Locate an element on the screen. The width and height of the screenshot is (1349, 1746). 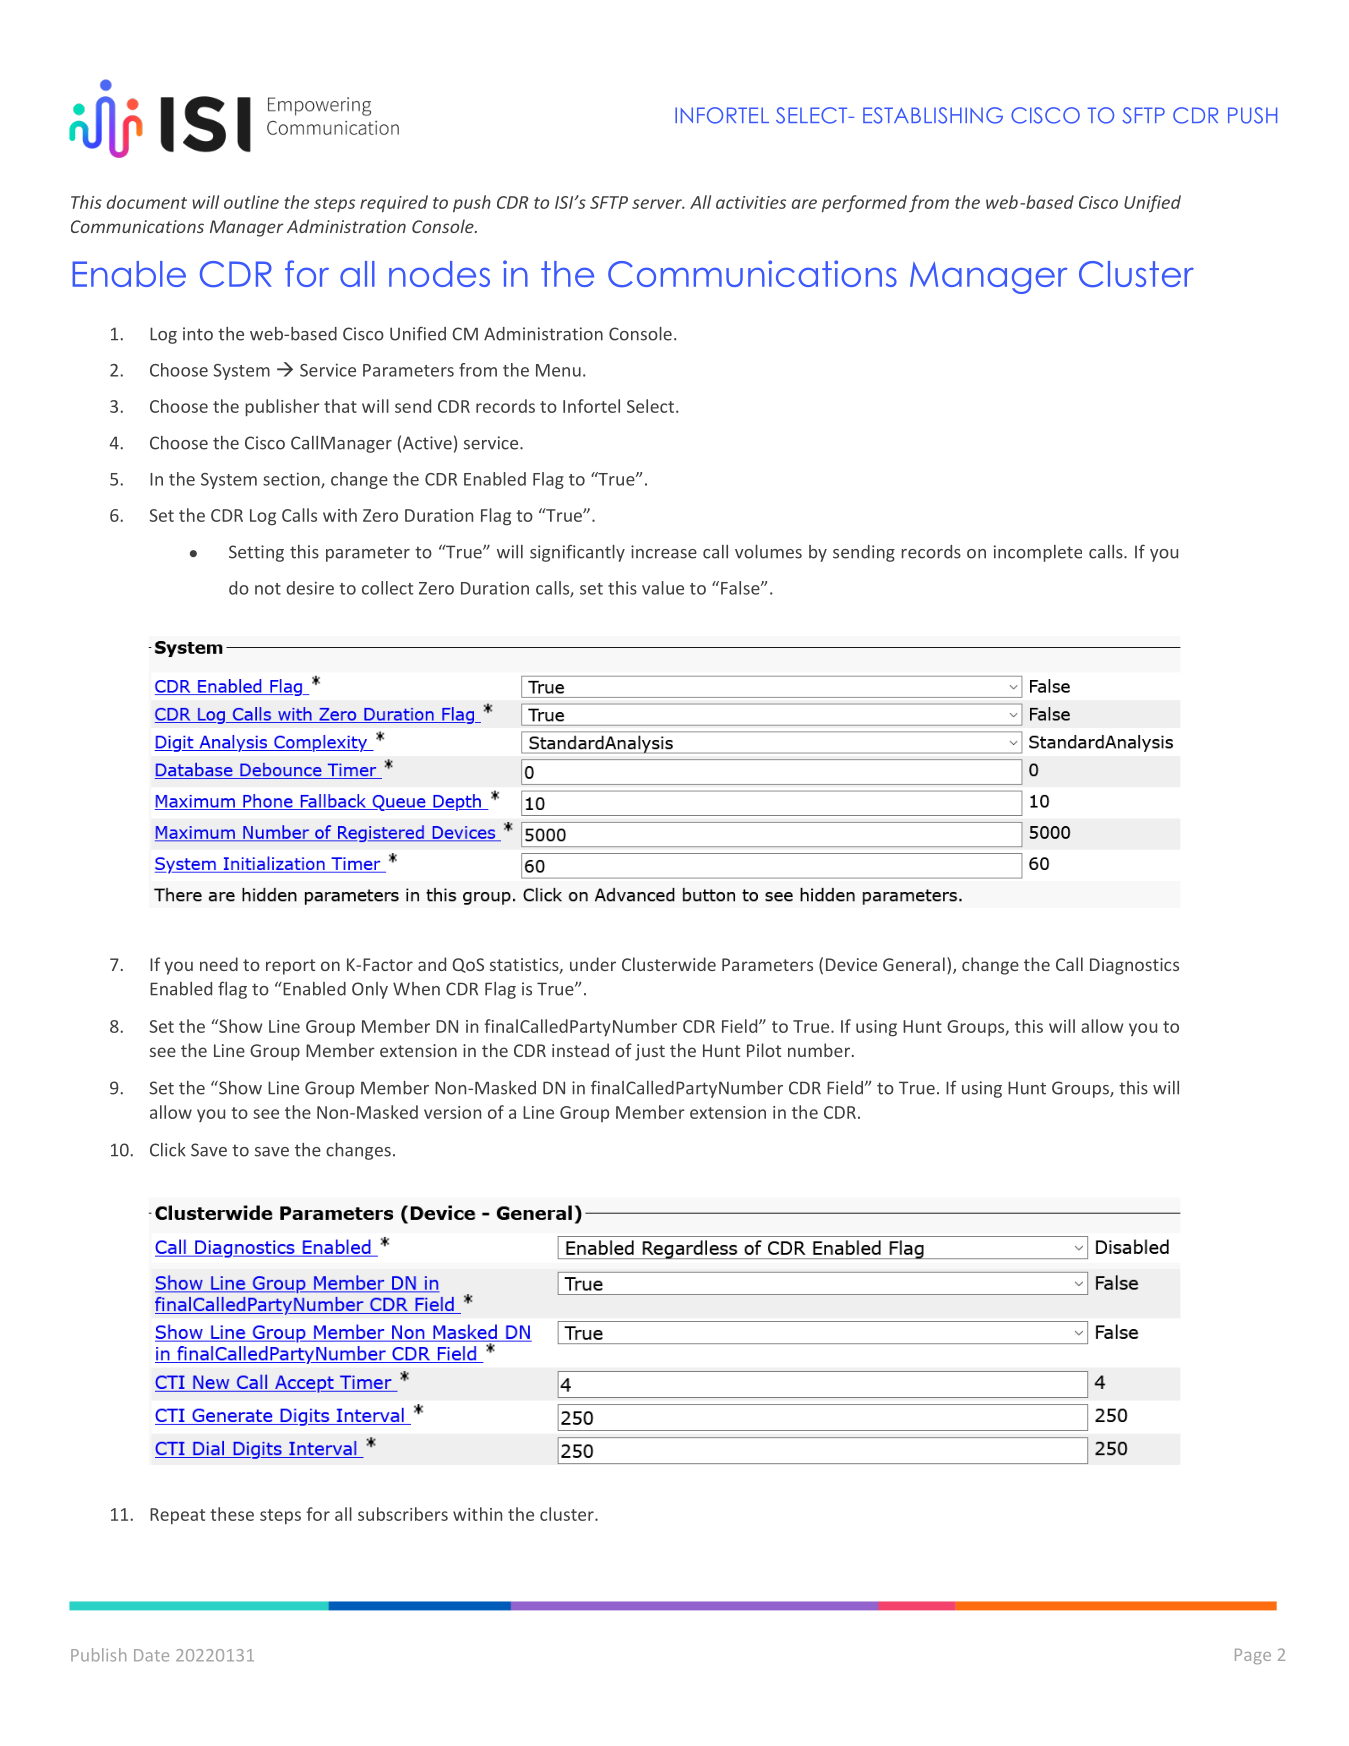
required is located at coordinates (394, 204).
